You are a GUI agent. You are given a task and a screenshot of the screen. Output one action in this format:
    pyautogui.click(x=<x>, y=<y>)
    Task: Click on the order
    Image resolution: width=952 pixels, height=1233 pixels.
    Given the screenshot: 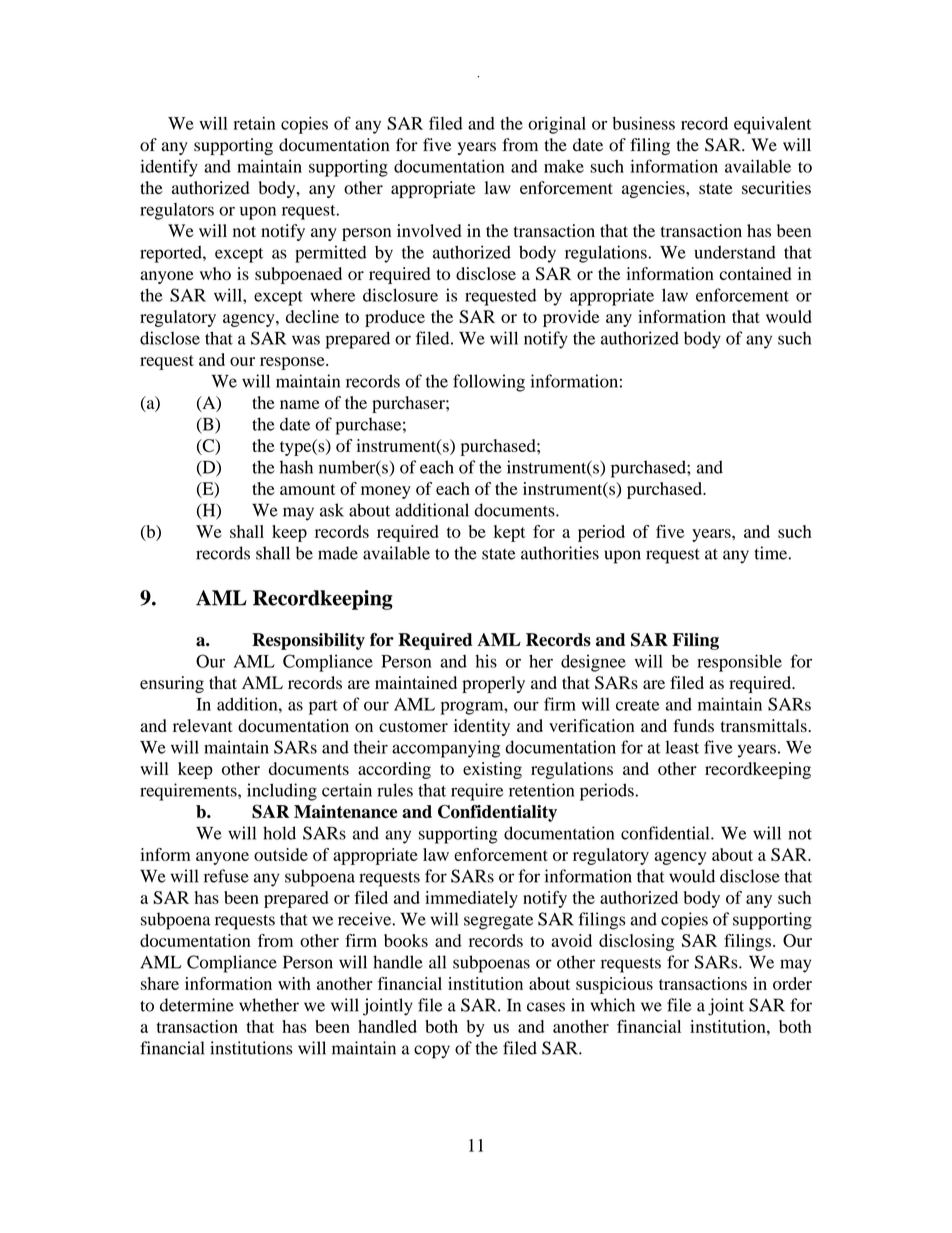 What is the action you would take?
    pyautogui.click(x=792, y=983)
